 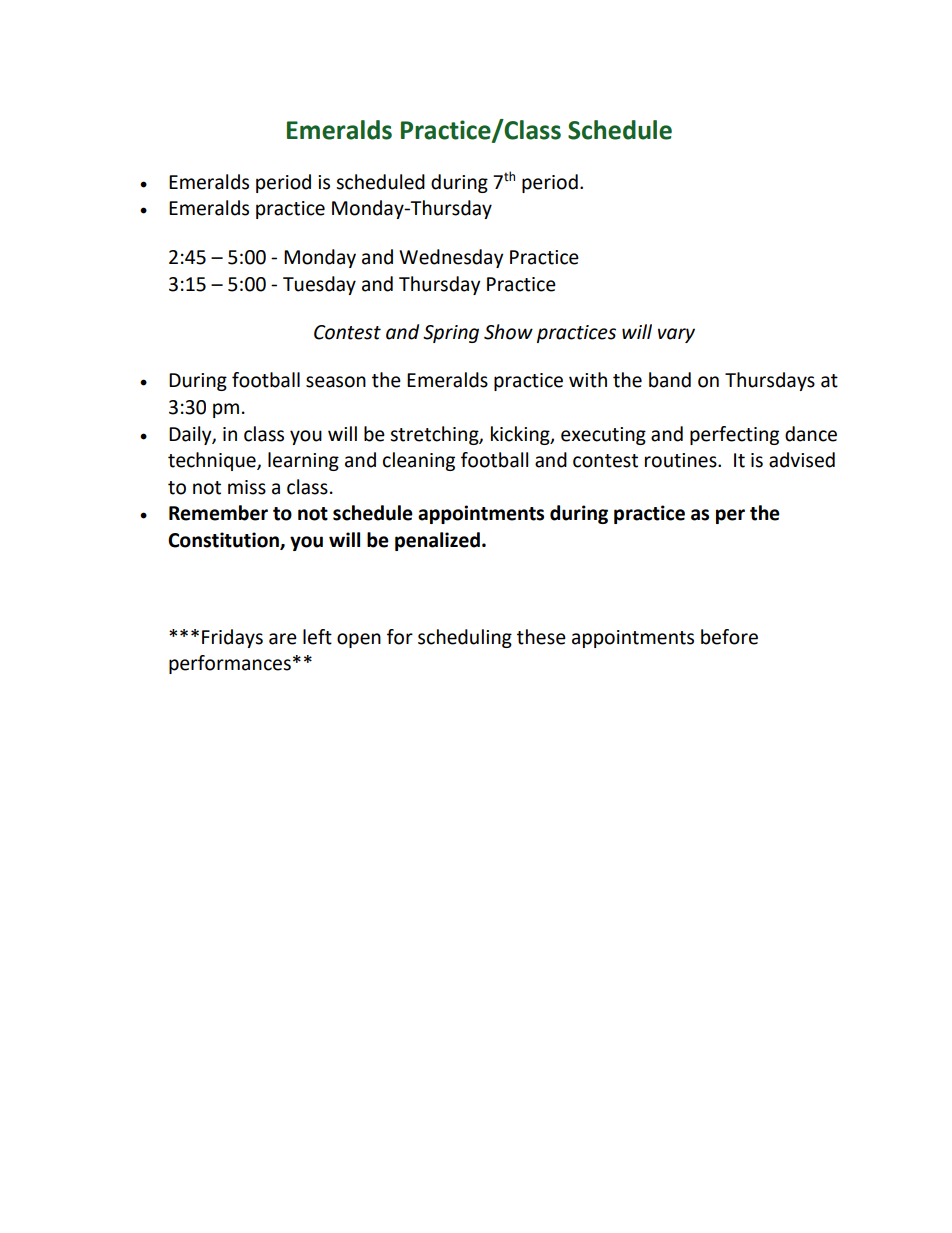 I want to click on are, so click(x=283, y=639).
